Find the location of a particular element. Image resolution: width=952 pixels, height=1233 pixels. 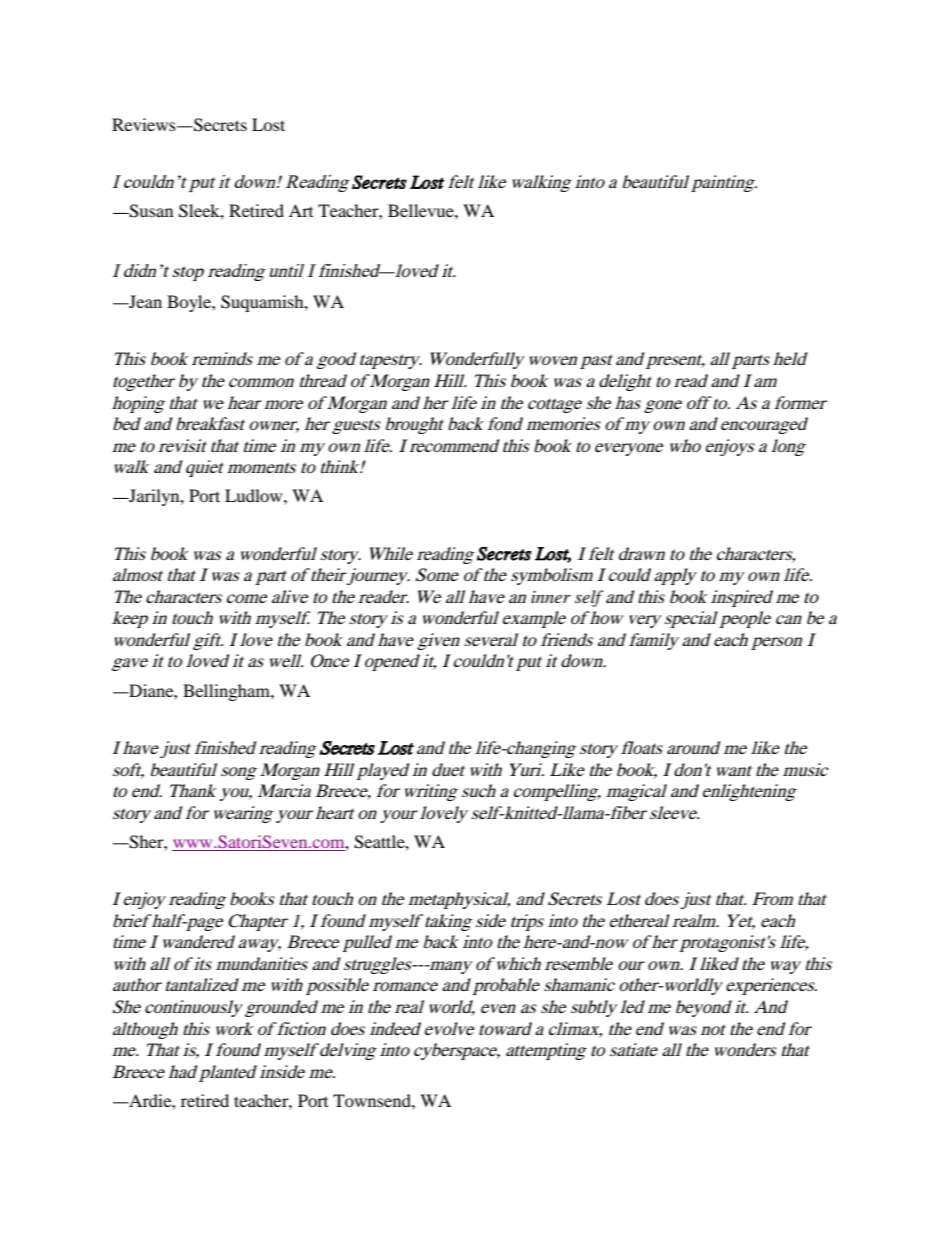

inner is located at coordinates (551, 597).
